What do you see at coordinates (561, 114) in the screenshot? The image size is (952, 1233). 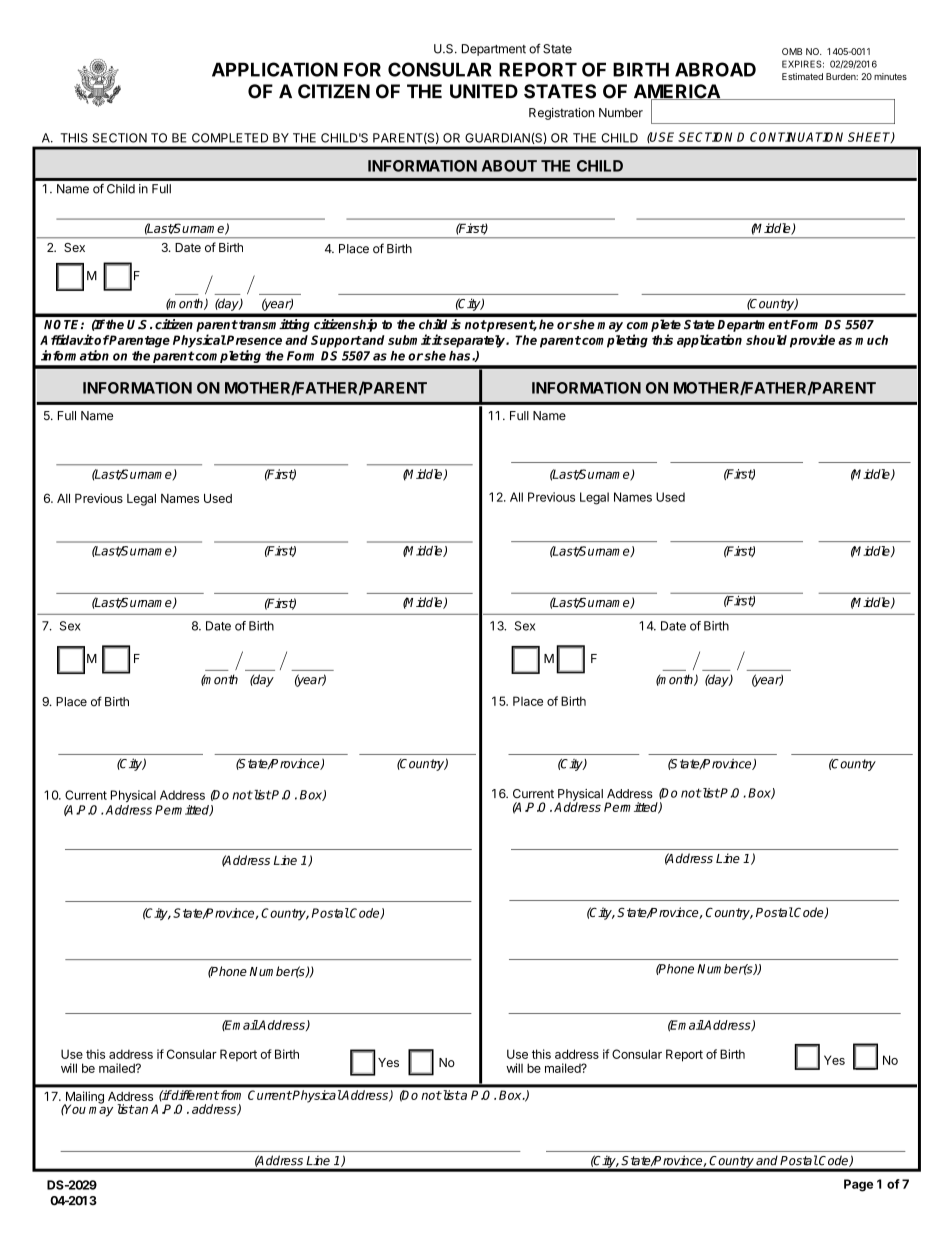 I see `Registration` at bounding box center [561, 114].
